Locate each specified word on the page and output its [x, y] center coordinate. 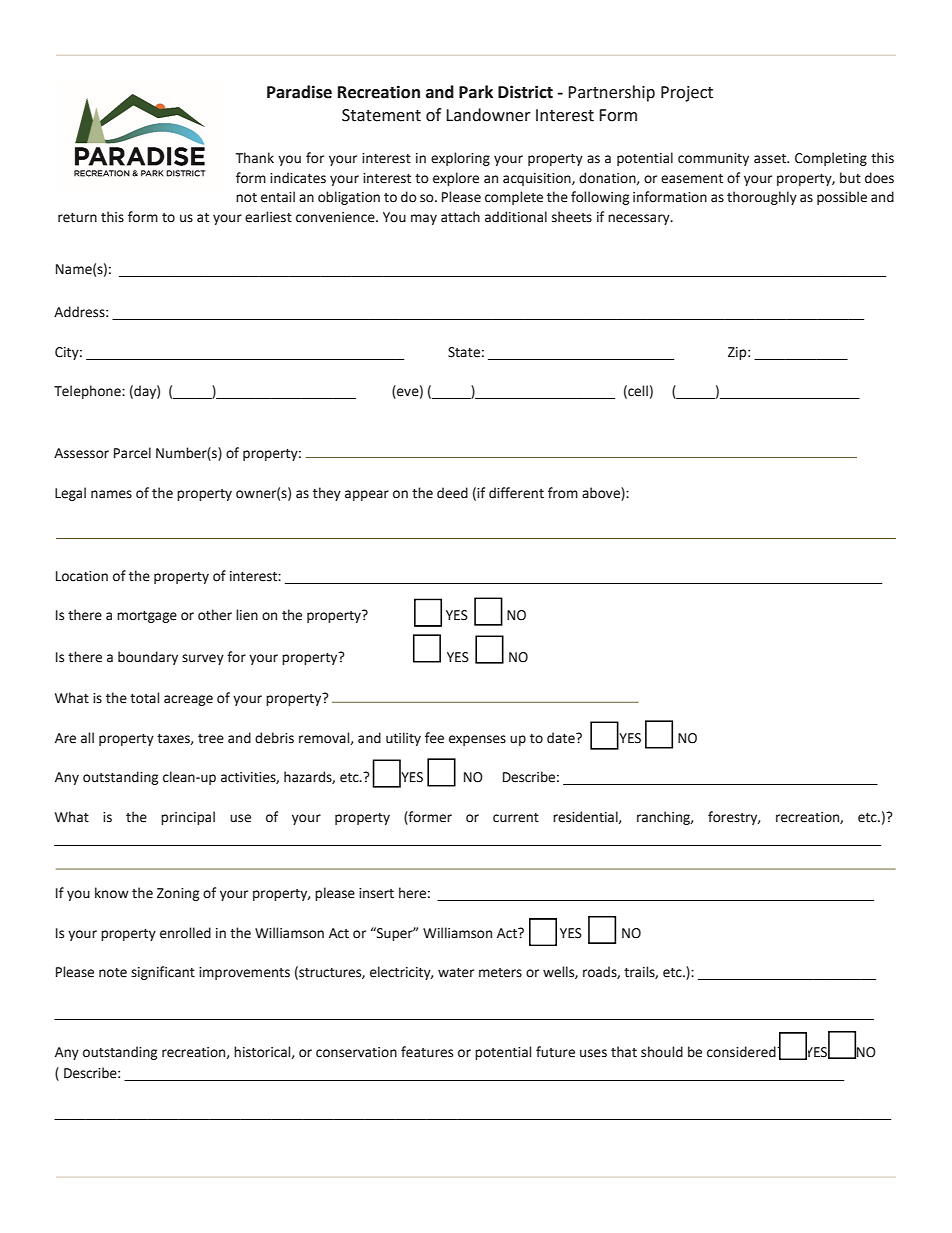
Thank [255, 158]
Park [476, 92]
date [562, 738]
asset [771, 159]
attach [460, 217]
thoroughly [762, 198]
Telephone [88, 392]
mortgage [147, 617]
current [516, 818]
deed [452, 493]
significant [163, 973]
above [602, 494]
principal [188, 818]
